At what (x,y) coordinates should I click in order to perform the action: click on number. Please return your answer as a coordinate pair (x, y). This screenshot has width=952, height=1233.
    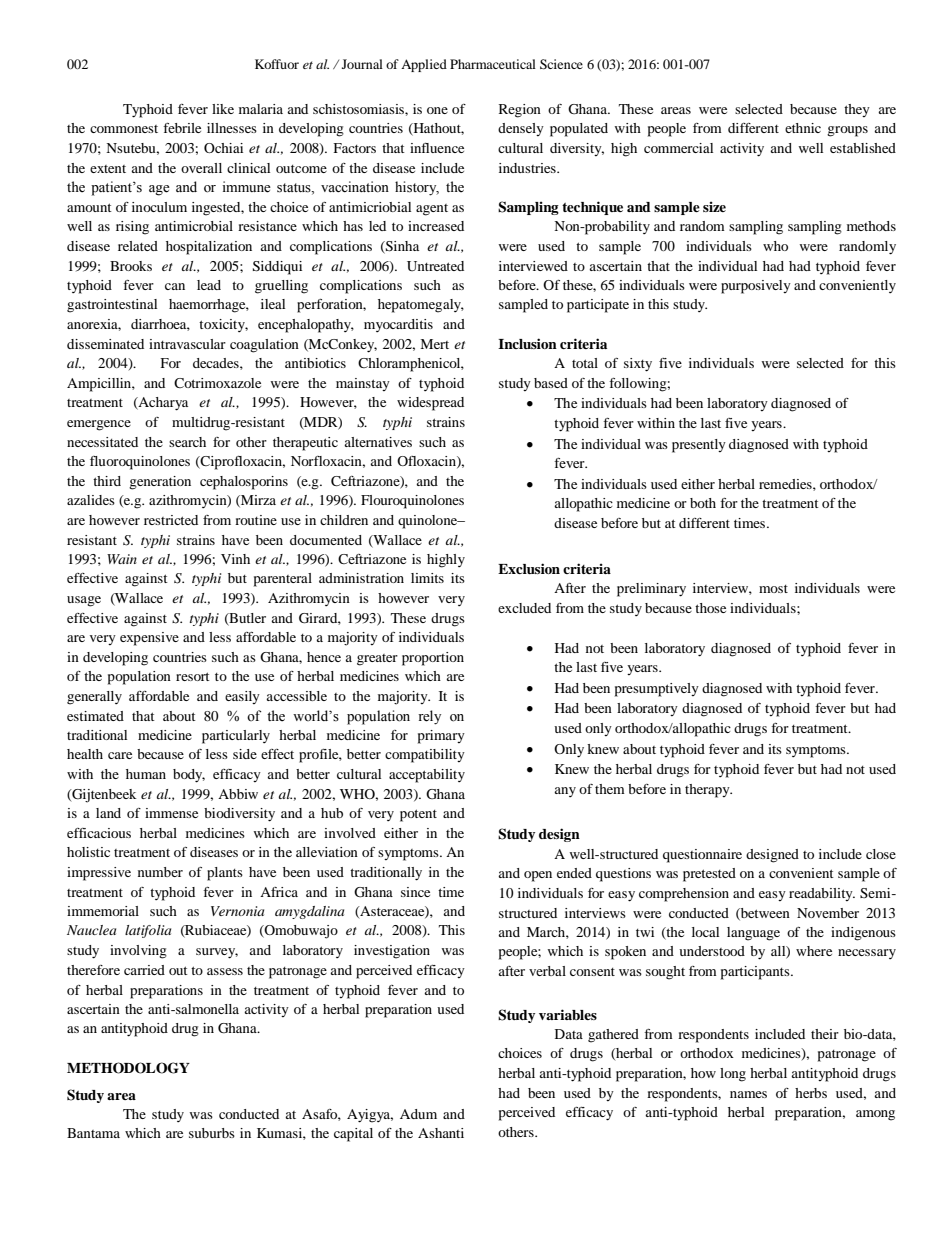
    Looking at the image, I should click on (160, 872).
